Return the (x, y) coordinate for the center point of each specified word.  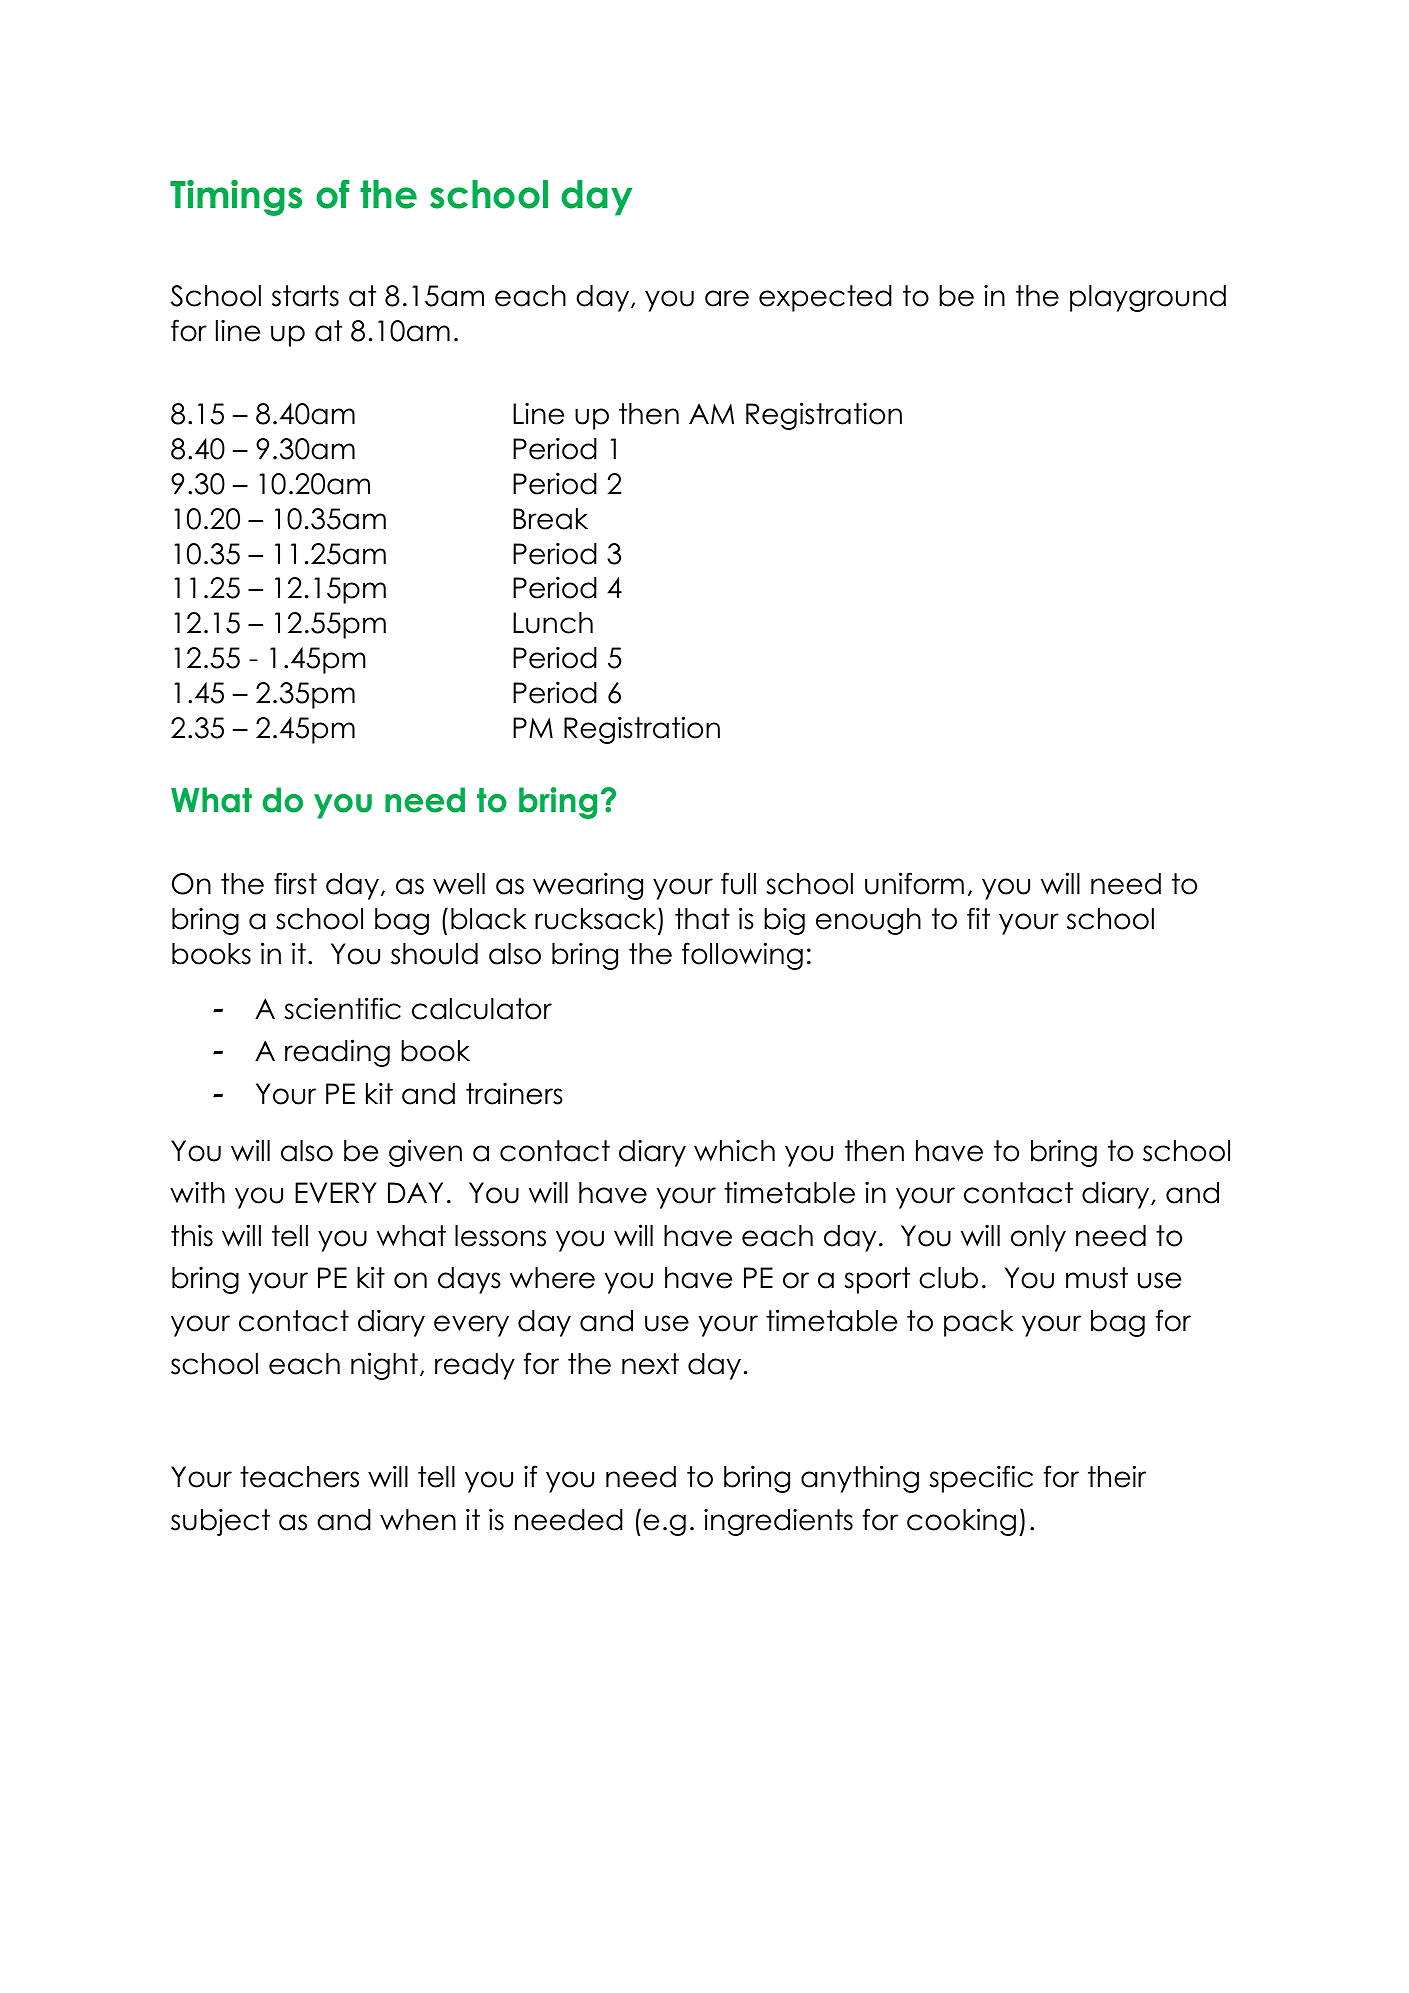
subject (220, 1522)
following (742, 956)
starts (305, 296)
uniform (914, 883)
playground (1148, 298)
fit (978, 918)
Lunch (553, 623)
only (1038, 1238)
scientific (342, 1008)
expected (825, 298)
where (552, 1278)
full (738, 883)
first (295, 883)
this (192, 1235)
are (727, 298)
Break (550, 519)
